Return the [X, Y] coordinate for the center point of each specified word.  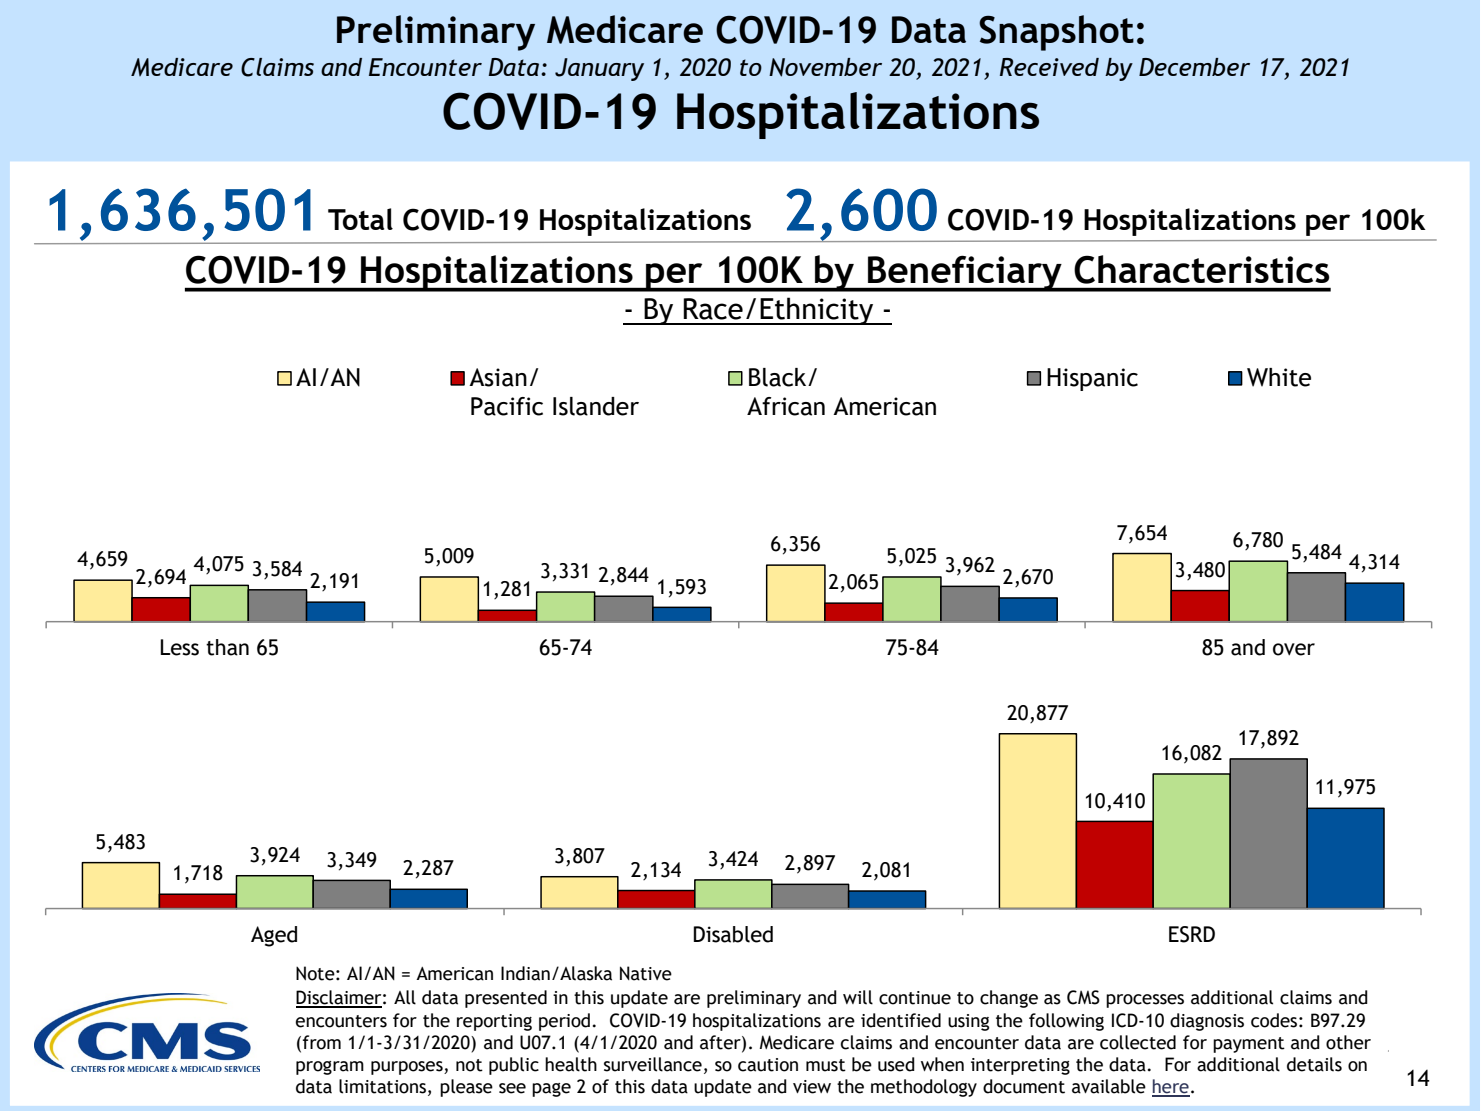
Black [779, 377]
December [1194, 67]
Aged [274, 936]
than [227, 647]
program [330, 1068]
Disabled [733, 934]
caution [768, 1065]
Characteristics [1202, 269]
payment [1249, 1045]
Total [360, 219]
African [786, 406]
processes [1145, 1001]
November [825, 67]
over [1294, 649]
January [599, 69]
